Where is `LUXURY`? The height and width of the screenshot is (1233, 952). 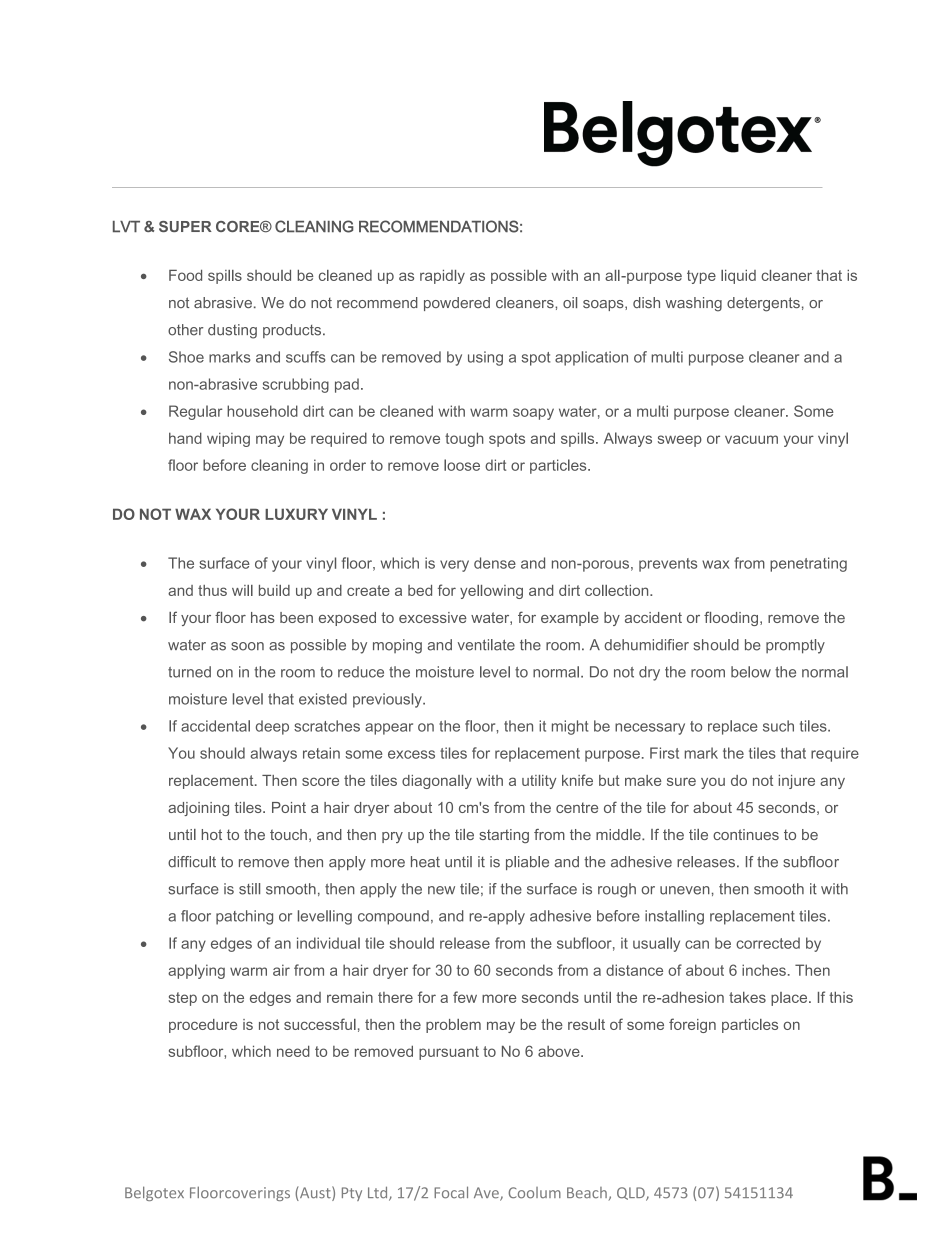
LUXURY is located at coordinates (296, 514).
